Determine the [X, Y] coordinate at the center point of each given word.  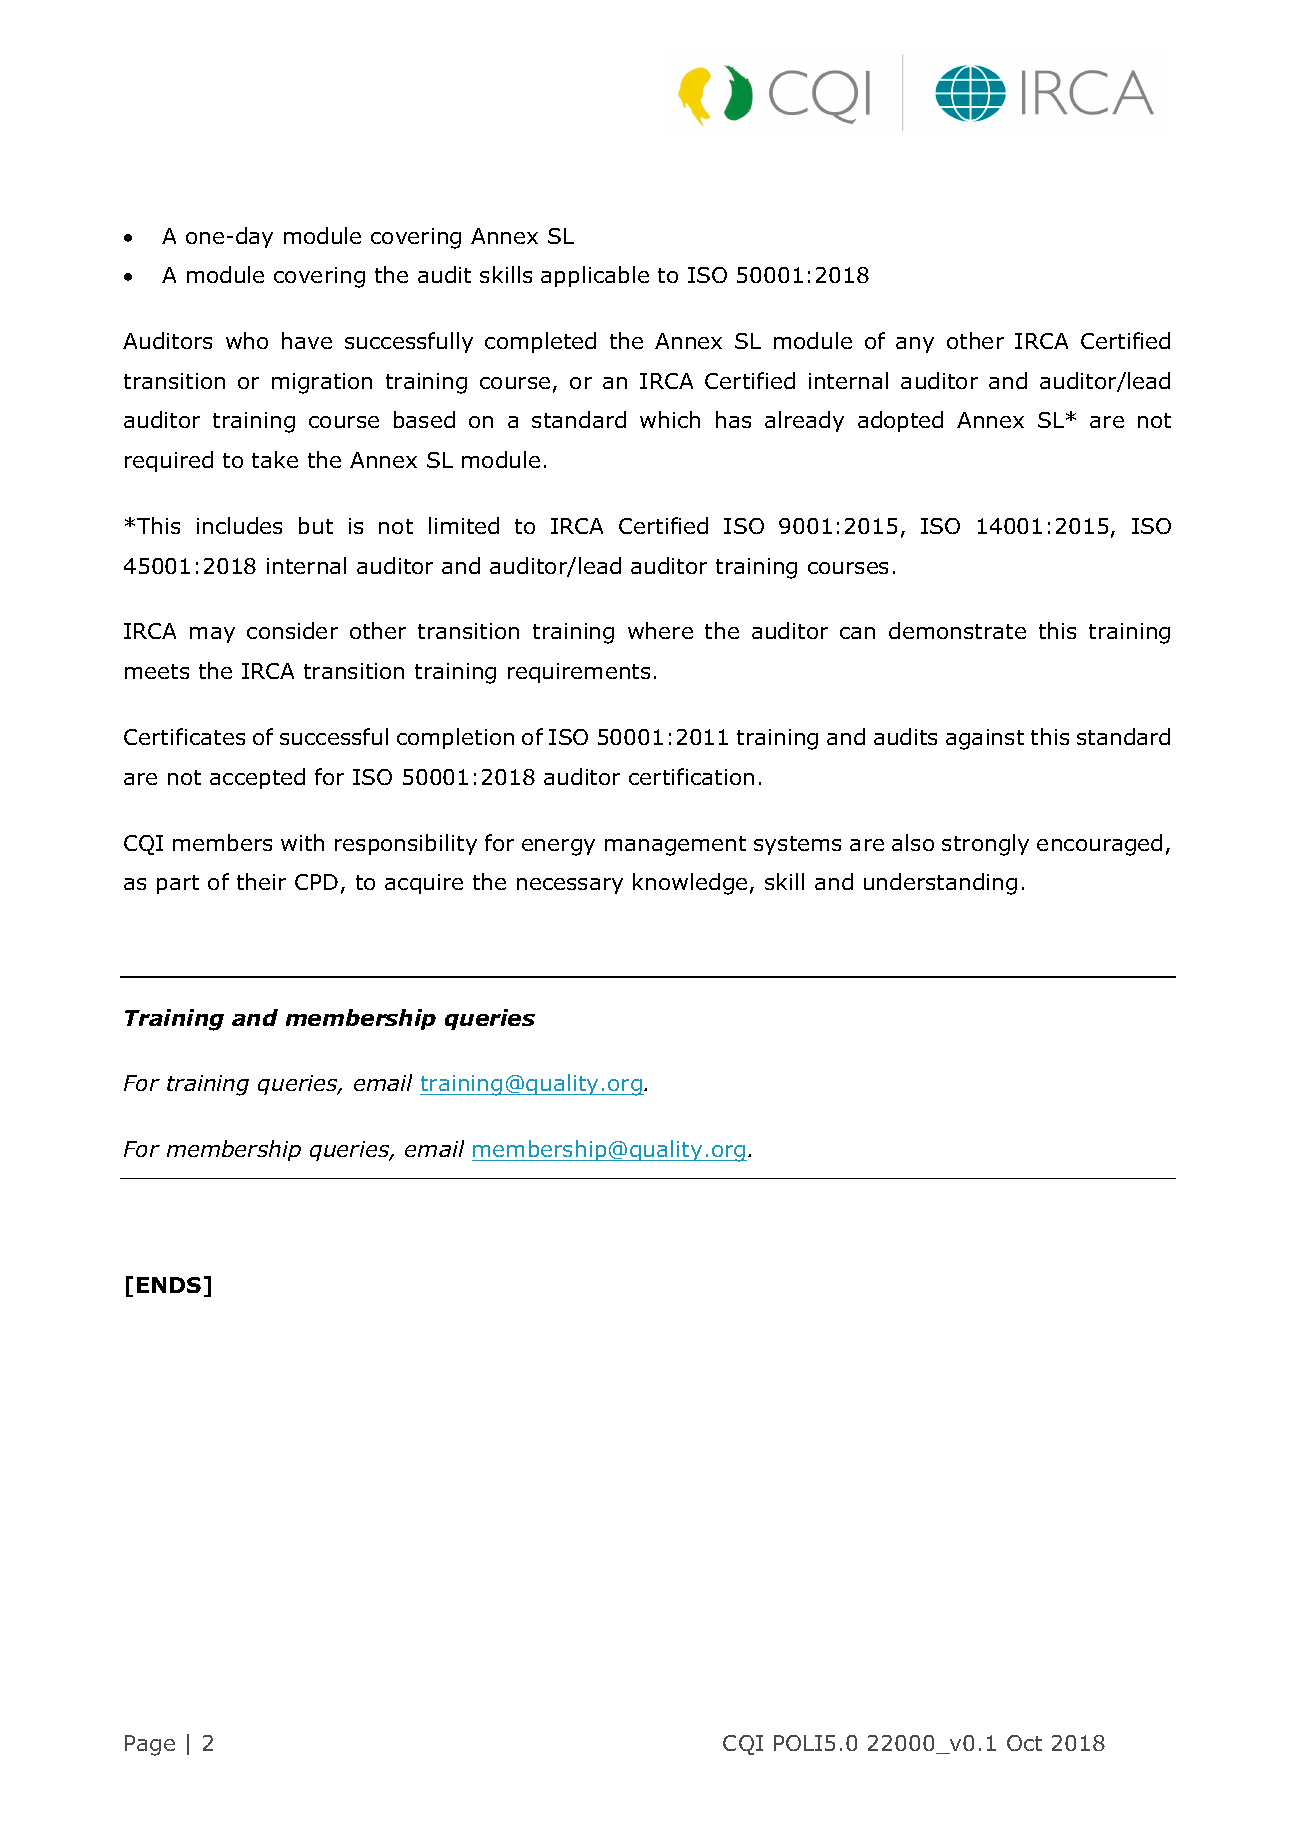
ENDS [169, 1285]
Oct [1024, 1743]
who [247, 340]
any [915, 345]
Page [150, 1745]
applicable [595, 276]
